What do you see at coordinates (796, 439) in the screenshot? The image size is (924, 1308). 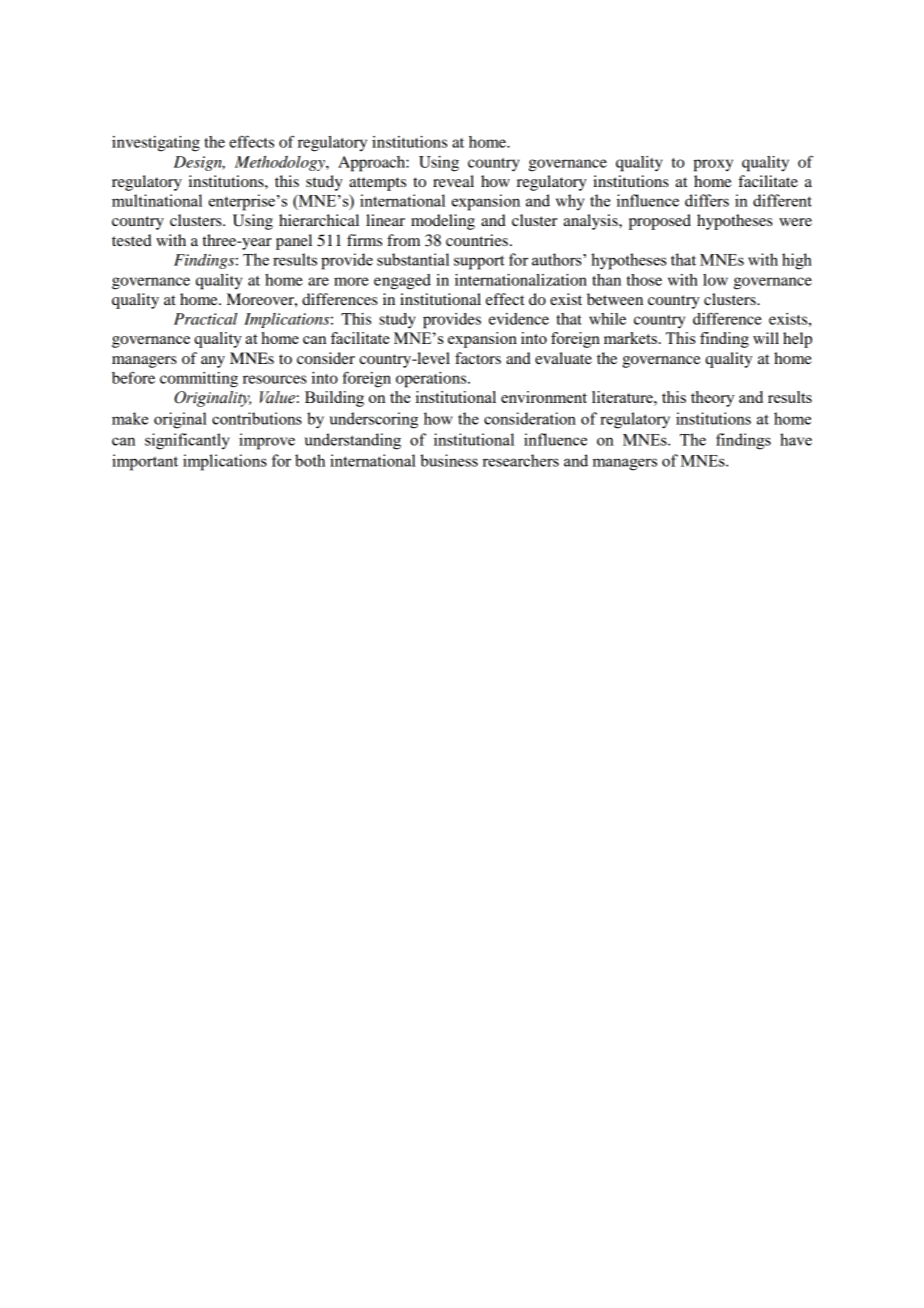 I see `have` at bounding box center [796, 439].
